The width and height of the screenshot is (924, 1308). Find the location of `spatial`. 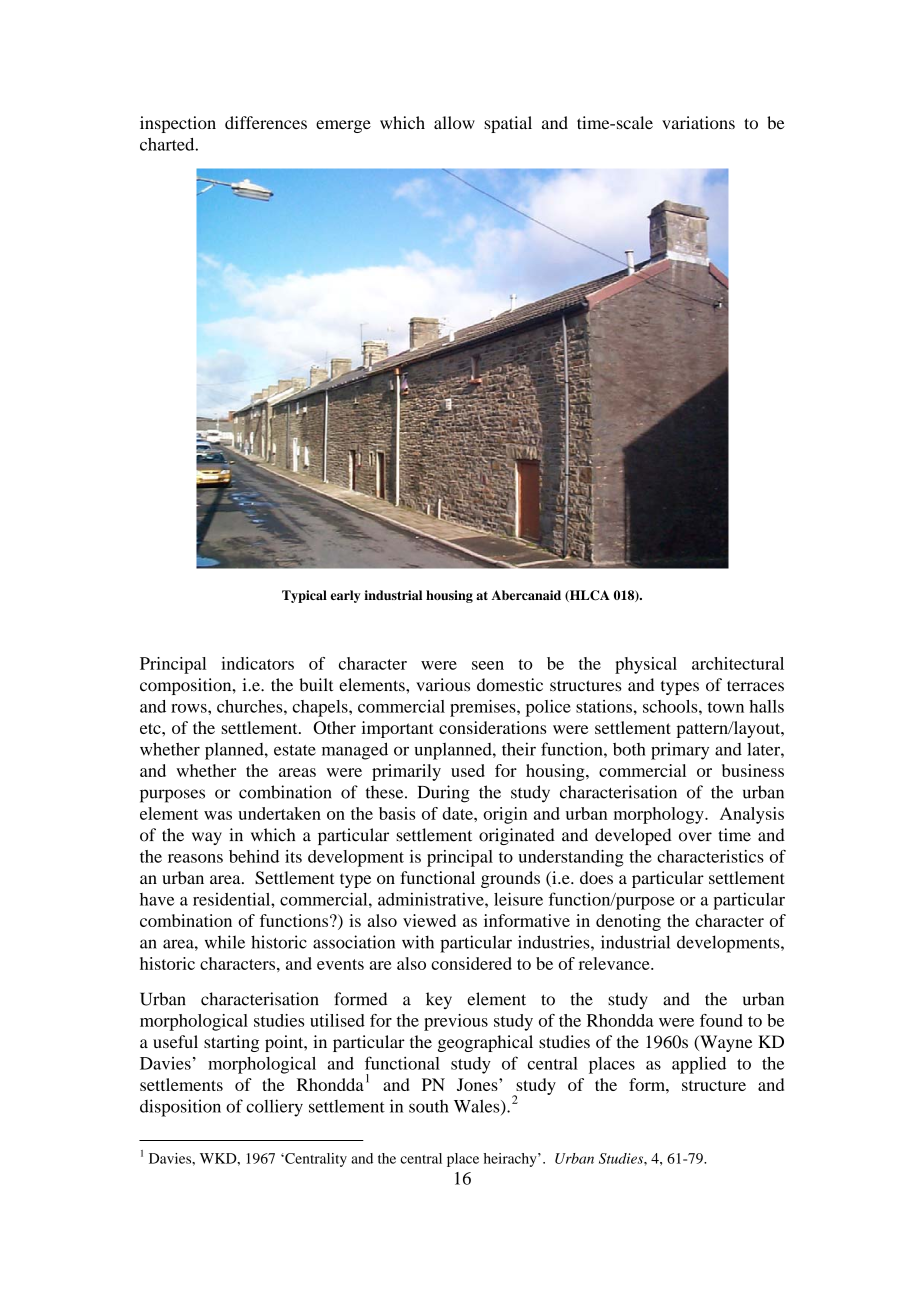

spatial is located at coordinates (508, 124).
